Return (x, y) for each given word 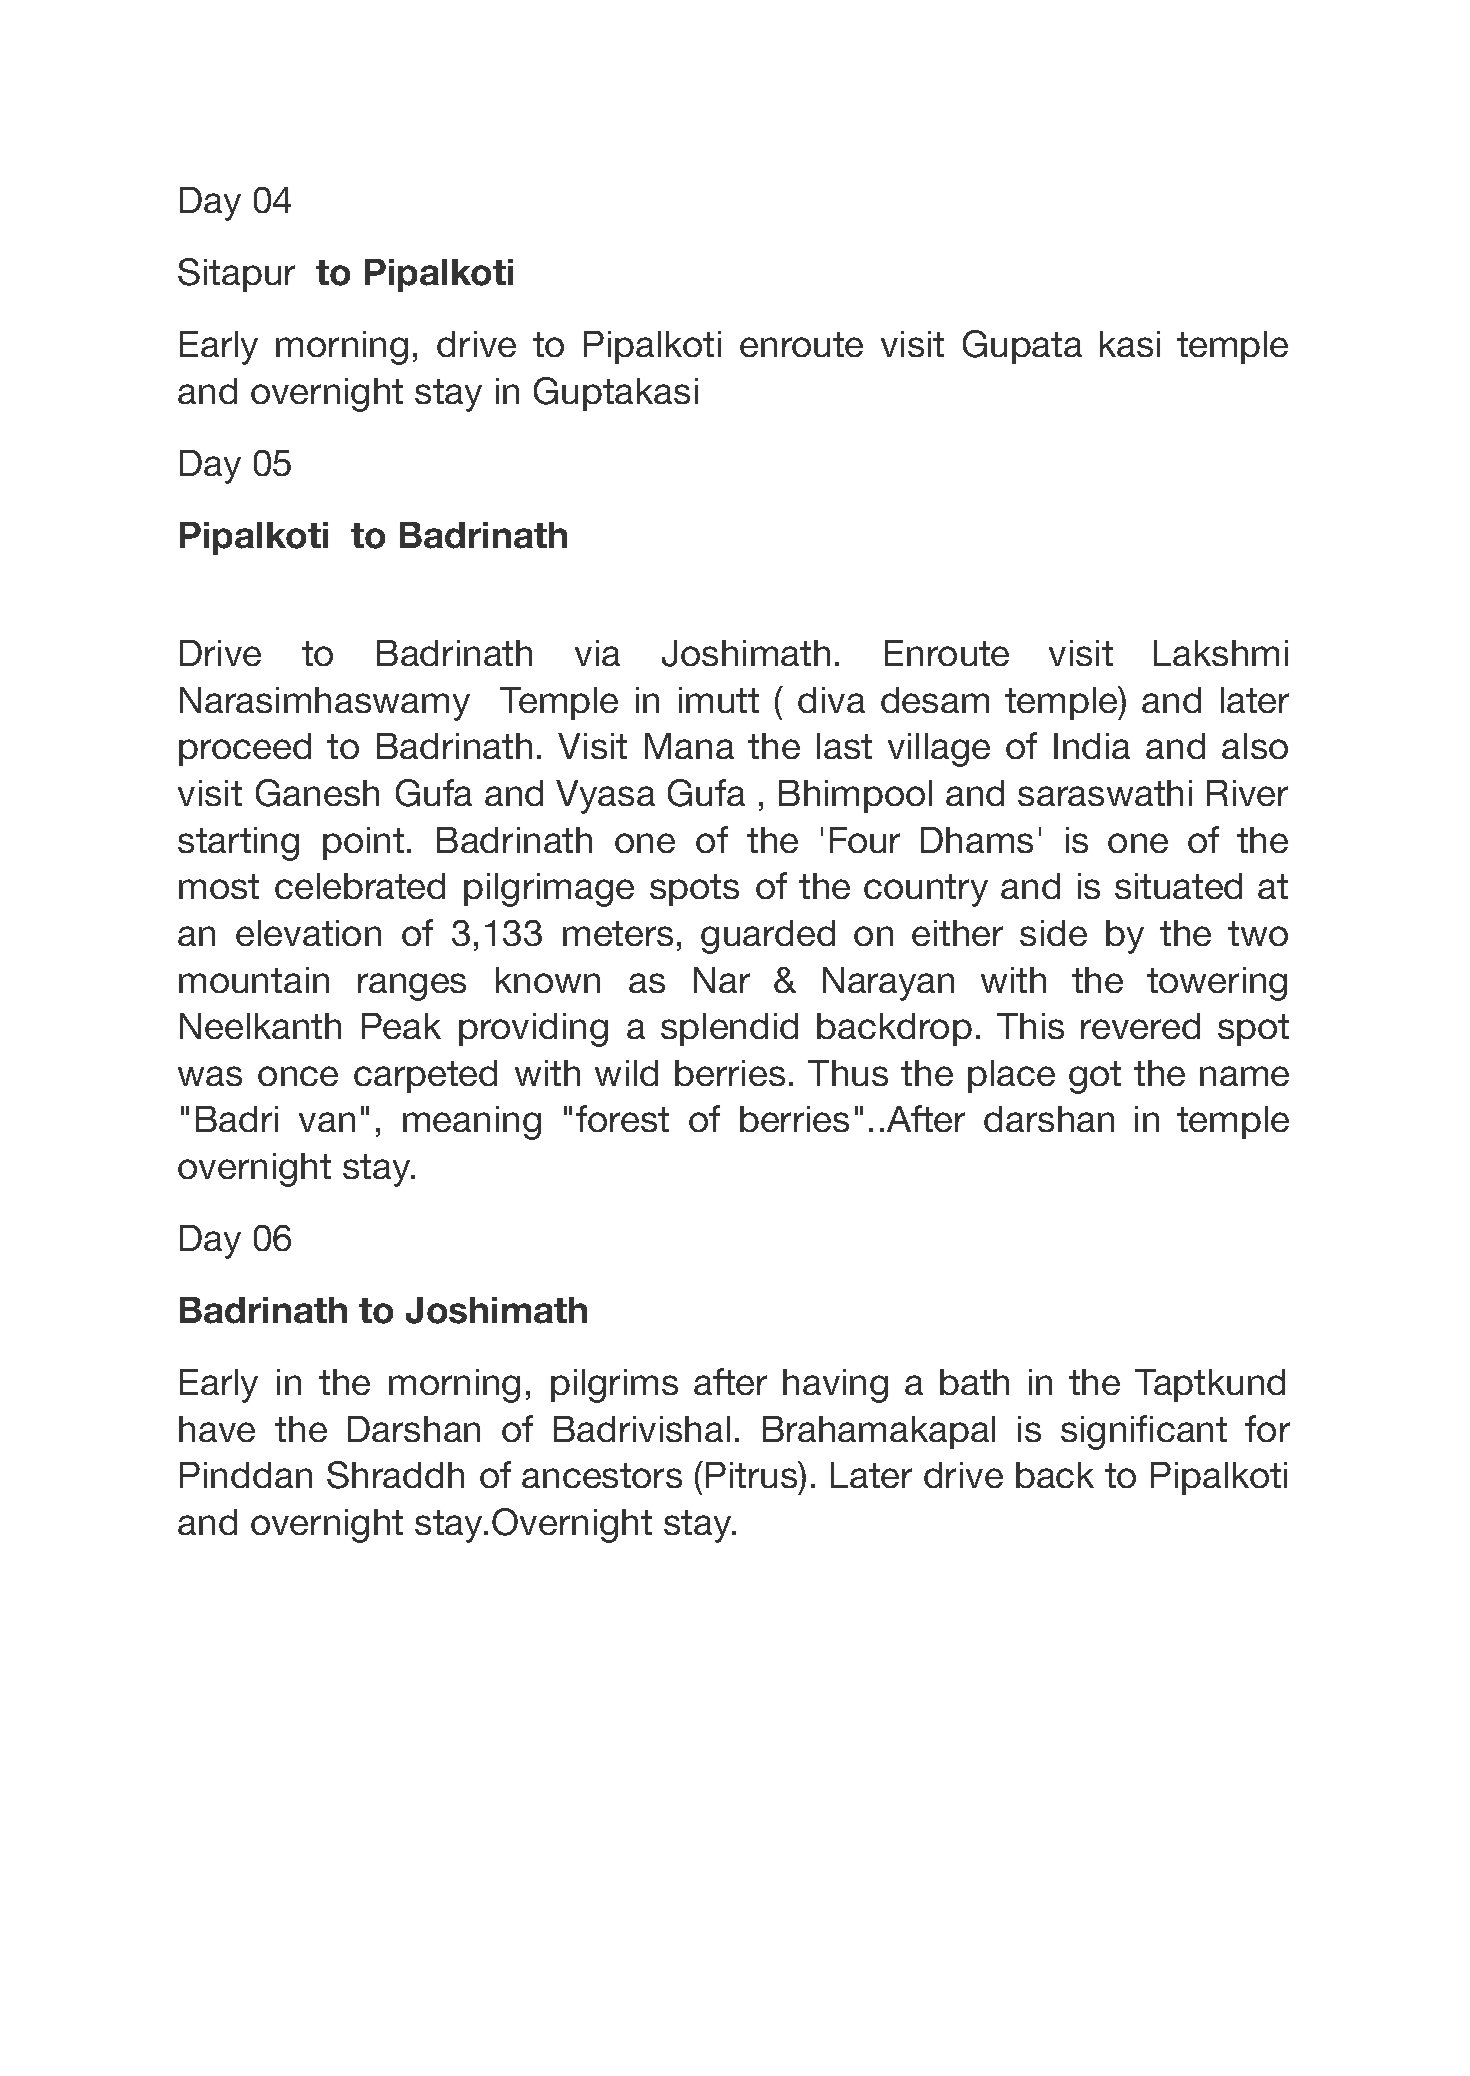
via (597, 653)
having (835, 1386)
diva (831, 700)
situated (1178, 886)
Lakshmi (1221, 653)
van (327, 1122)
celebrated (360, 886)
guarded (768, 937)
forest (622, 1118)
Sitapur (236, 275)
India (1092, 746)
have (217, 1429)
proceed (245, 749)
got (1095, 1077)
